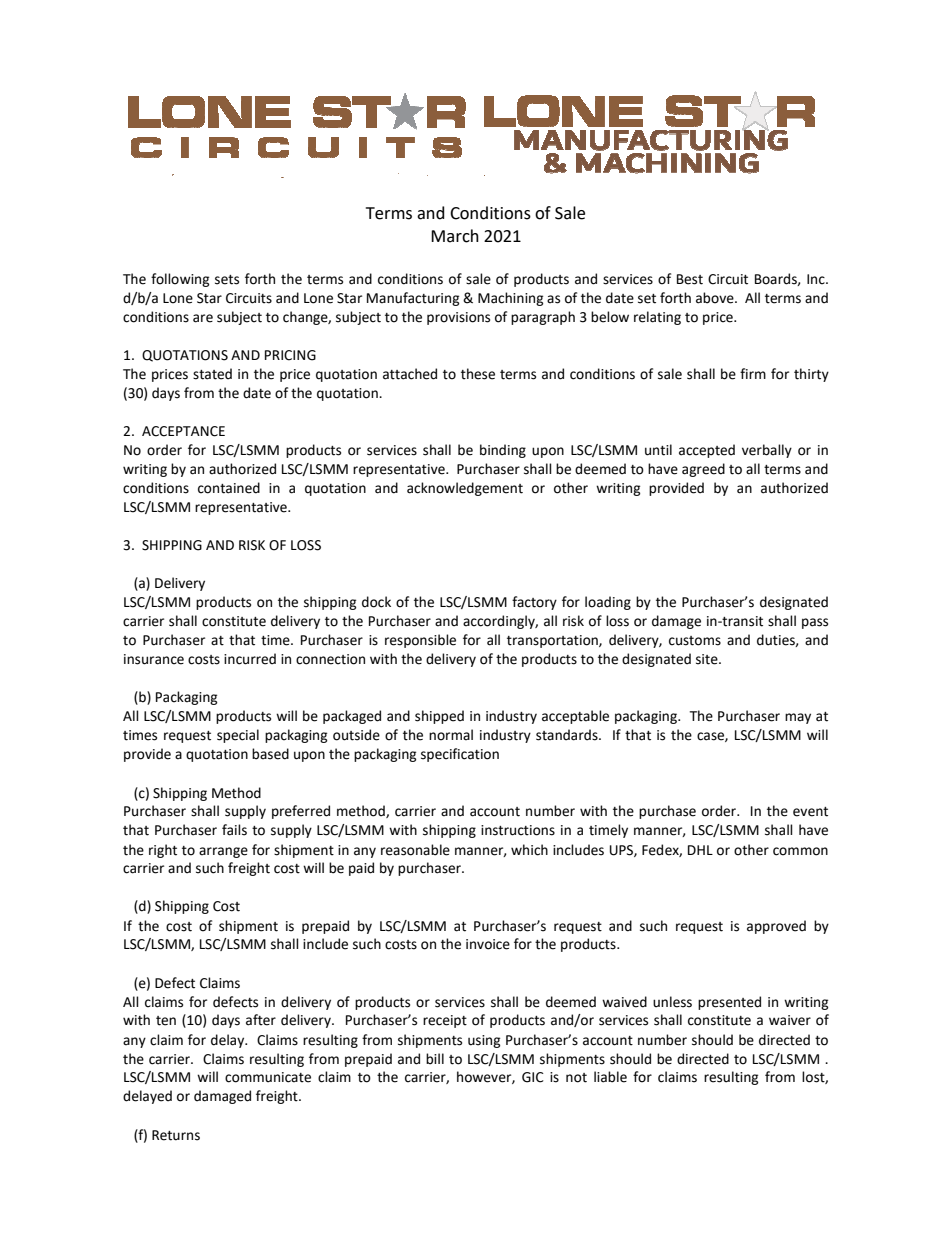 This screenshot has width=952, height=1233. What do you see at coordinates (703, 470) in the screenshot?
I see `agreed` at bounding box center [703, 470].
